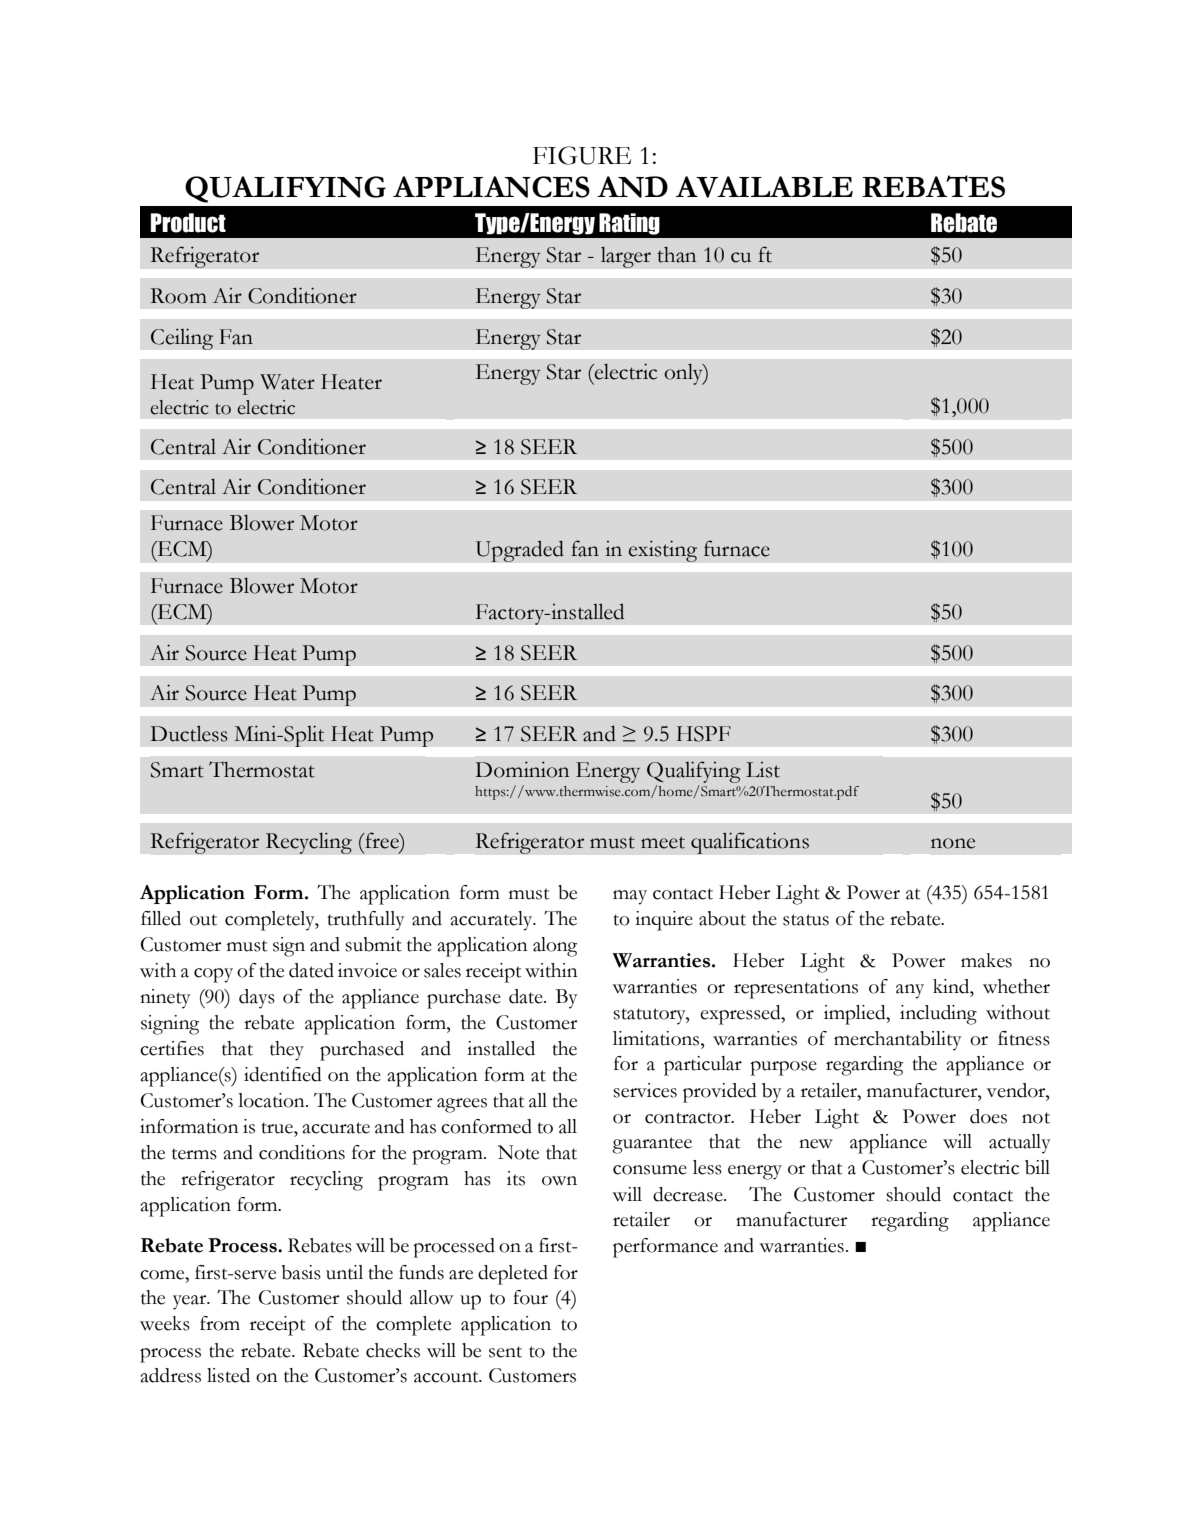 The height and width of the image is (1540, 1190). What do you see at coordinates (555, 947) in the image?
I see `along` at bounding box center [555, 947].
